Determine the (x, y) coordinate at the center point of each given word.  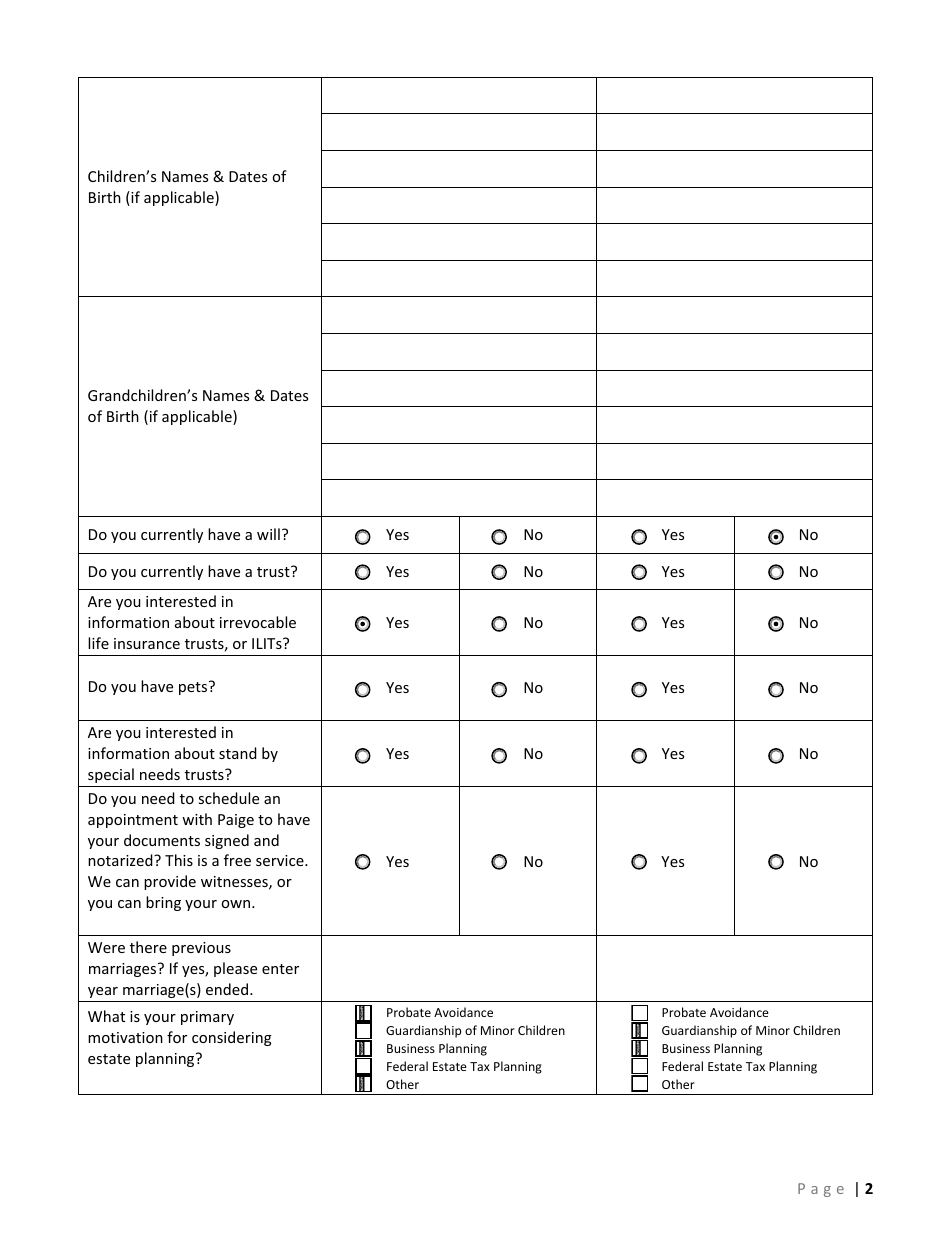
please (235, 969)
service (281, 860)
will (268, 534)
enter (280, 969)
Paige (236, 821)
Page (821, 1190)
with (197, 819)
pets (194, 688)
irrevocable (258, 622)
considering (232, 1038)
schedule (228, 798)
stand (238, 753)
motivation (125, 1037)
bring (163, 903)
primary (207, 1018)
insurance (147, 643)
